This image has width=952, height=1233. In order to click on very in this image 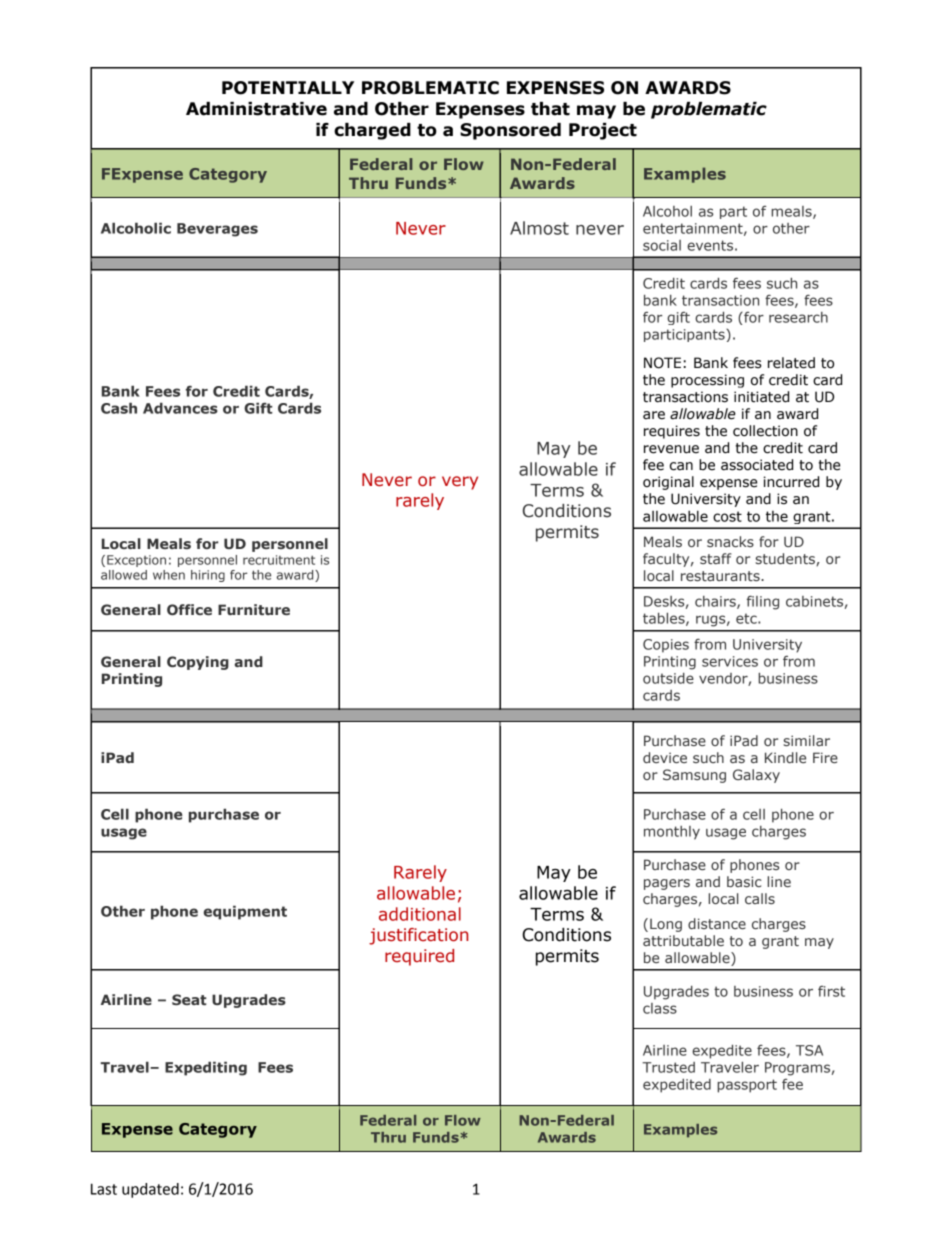, I will do `click(460, 483)`.
